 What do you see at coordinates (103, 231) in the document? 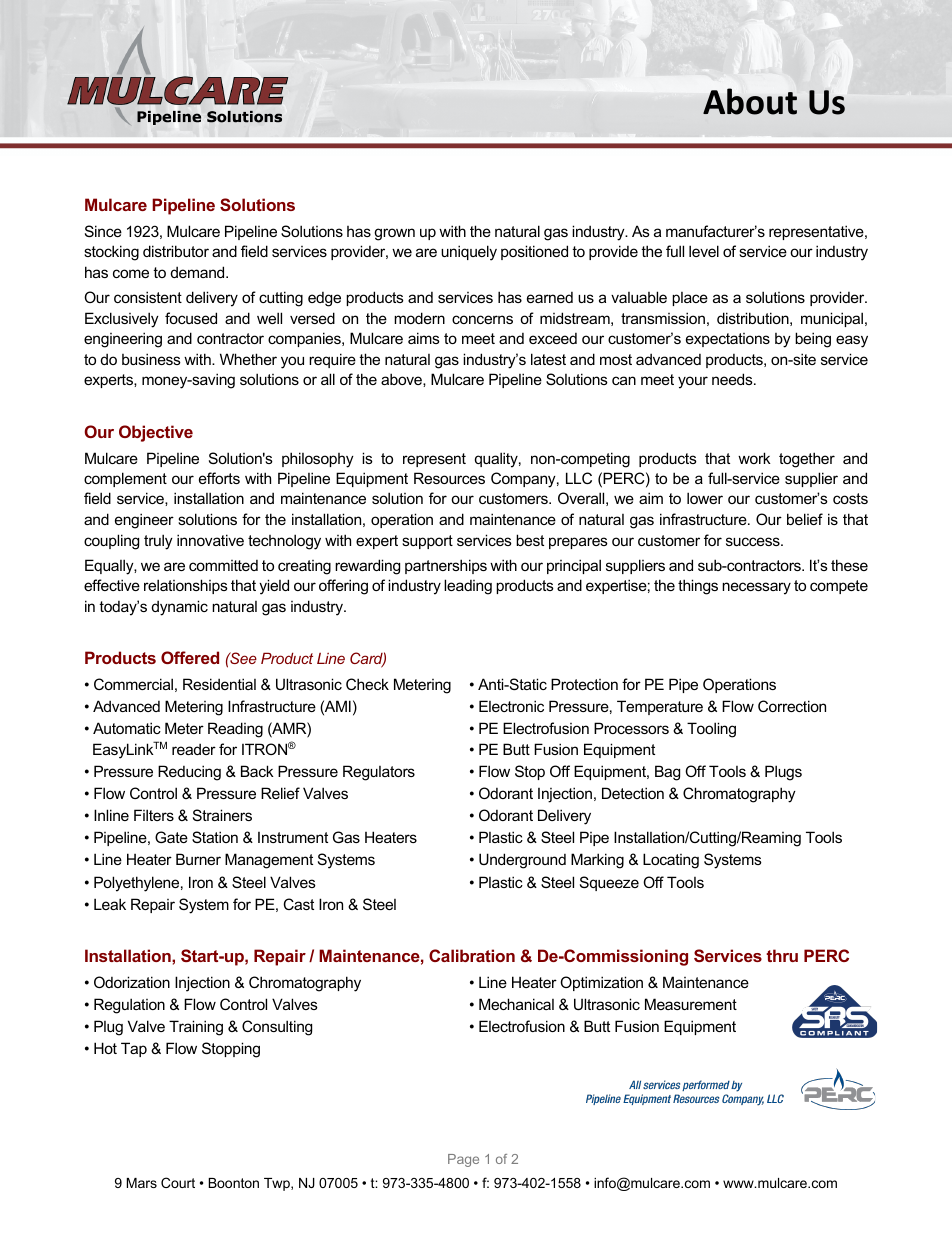
I see `Since` at bounding box center [103, 231].
